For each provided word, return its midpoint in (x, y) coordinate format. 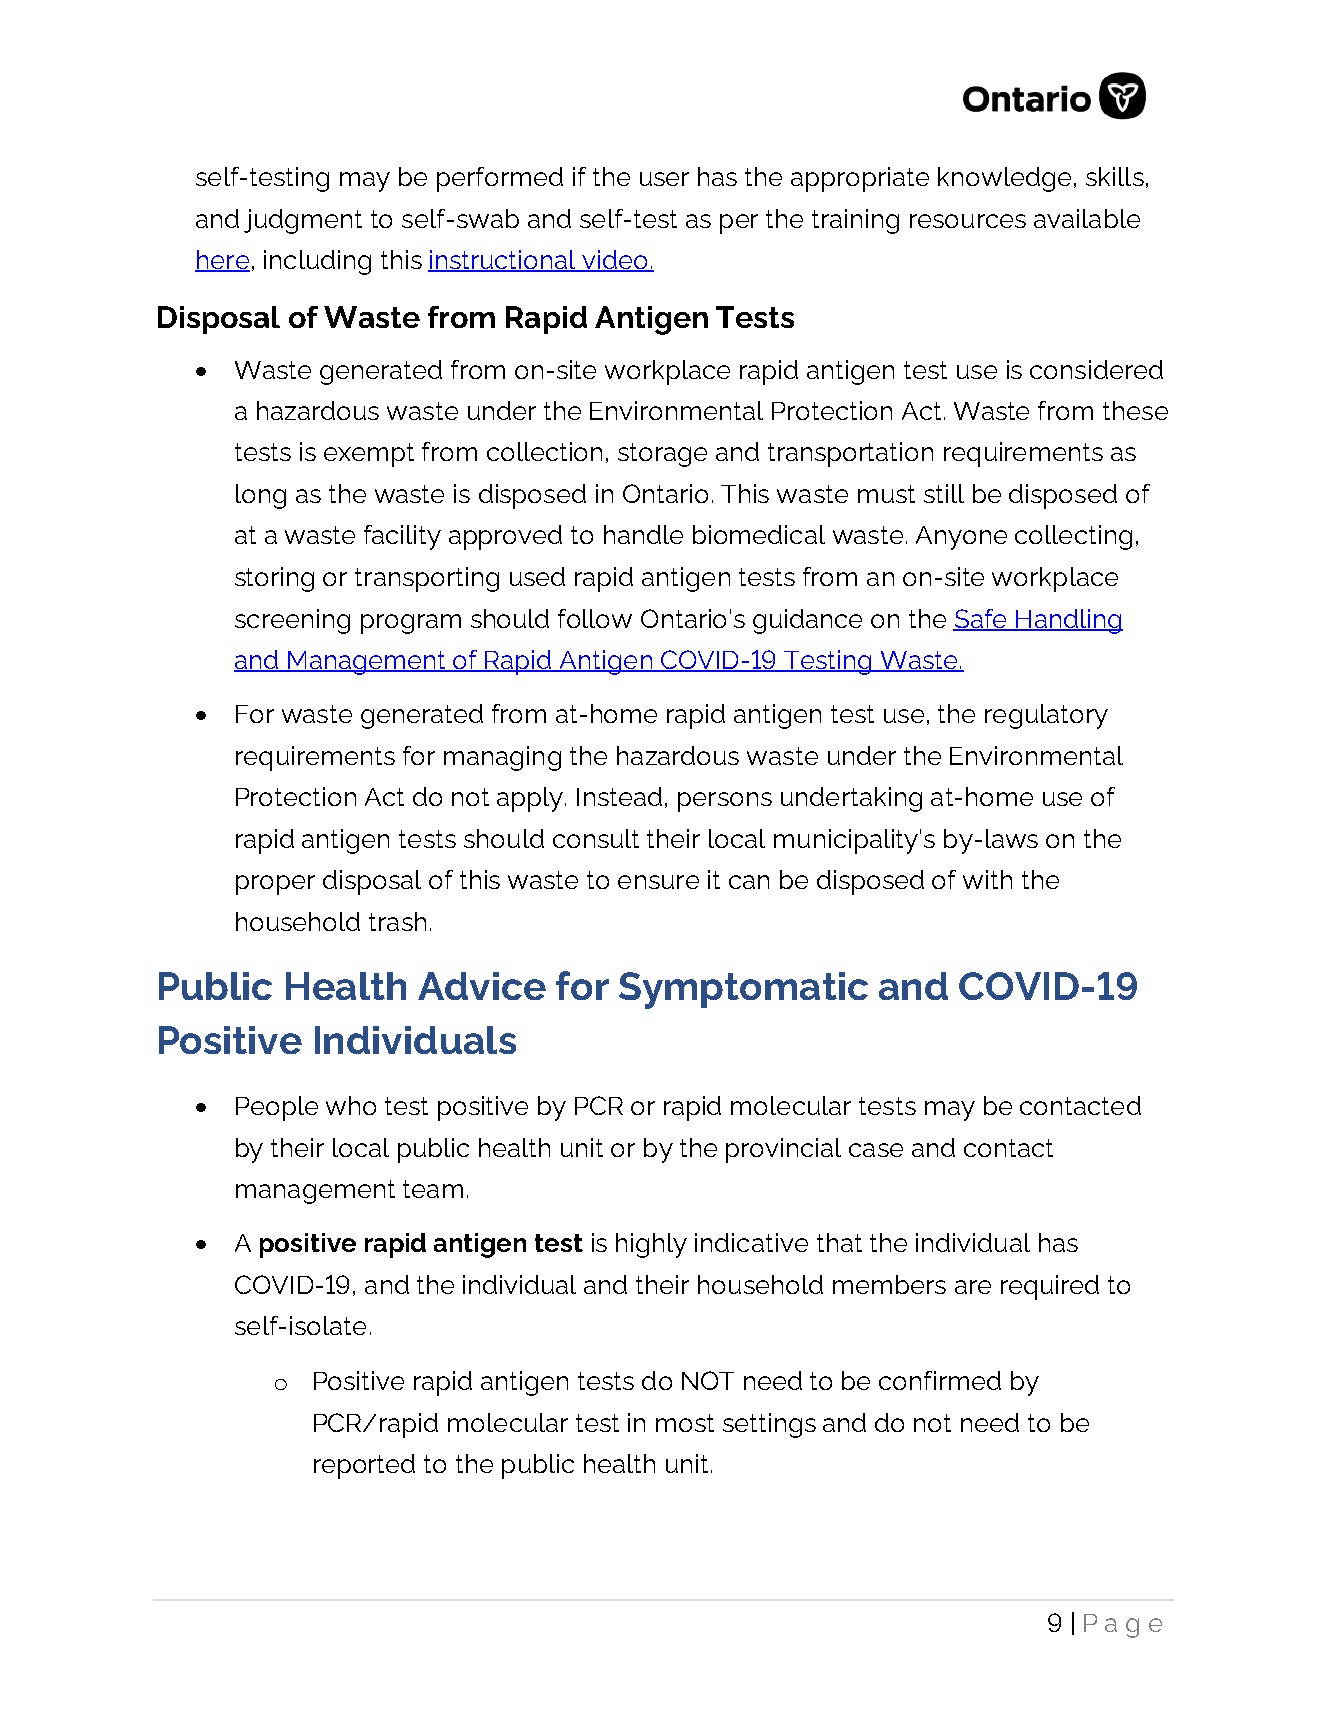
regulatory (1046, 716)
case (876, 1150)
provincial (783, 1150)
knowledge (1006, 179)
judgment (303, 221)
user (664, 179)
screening (292, 621)
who (351, 1105)
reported (364, 1466)
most (685, 1423)
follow (595, 618)
